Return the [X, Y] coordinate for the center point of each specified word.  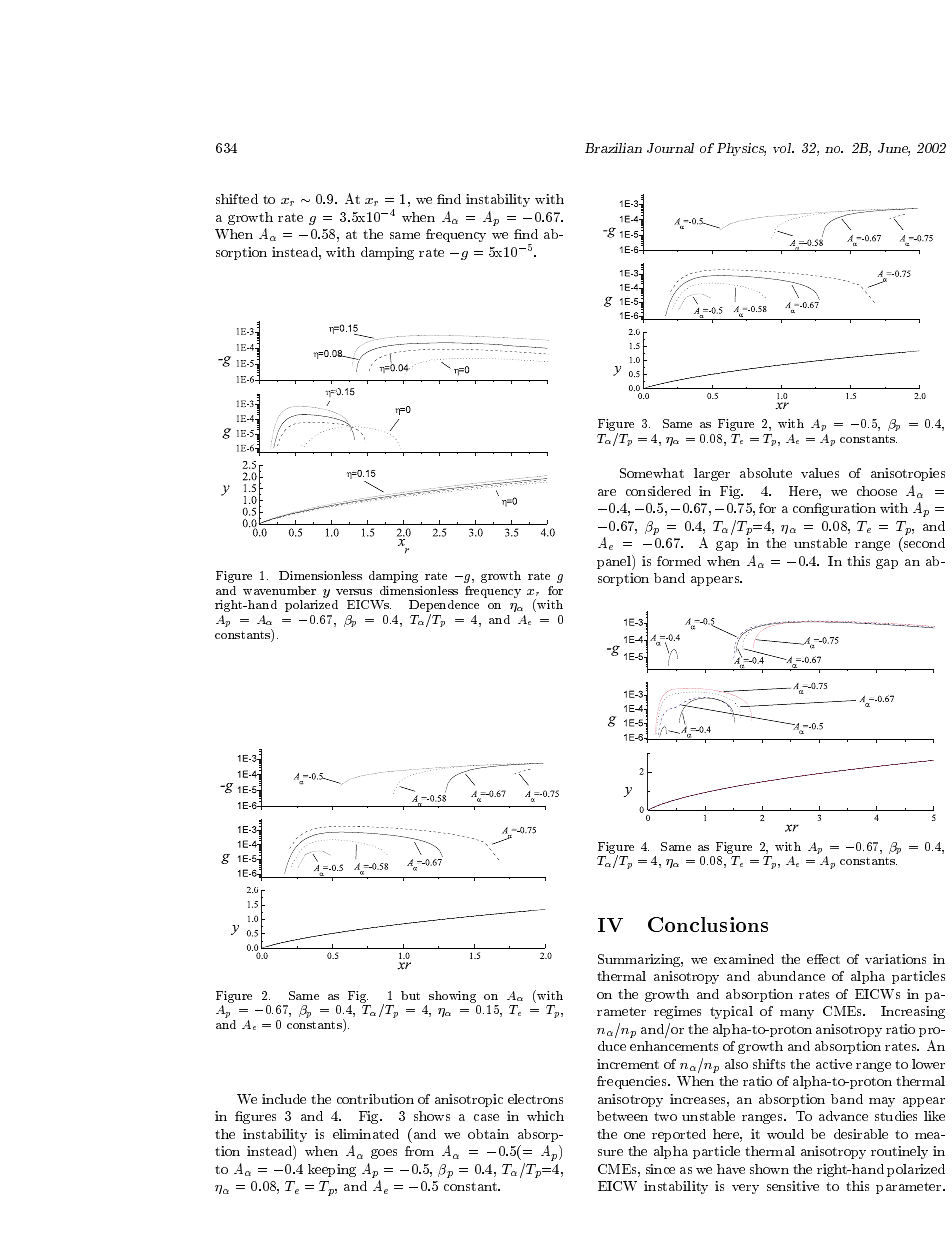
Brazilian [613, 148]
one [634, 1135]
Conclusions [708, 924]
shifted [237, 199]
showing [454, 998]
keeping [332, 1170]
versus [354, 592]
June [894, 149]
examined [744, 959]
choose [877, 491]
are [607, 492]
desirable [861, 1134]
